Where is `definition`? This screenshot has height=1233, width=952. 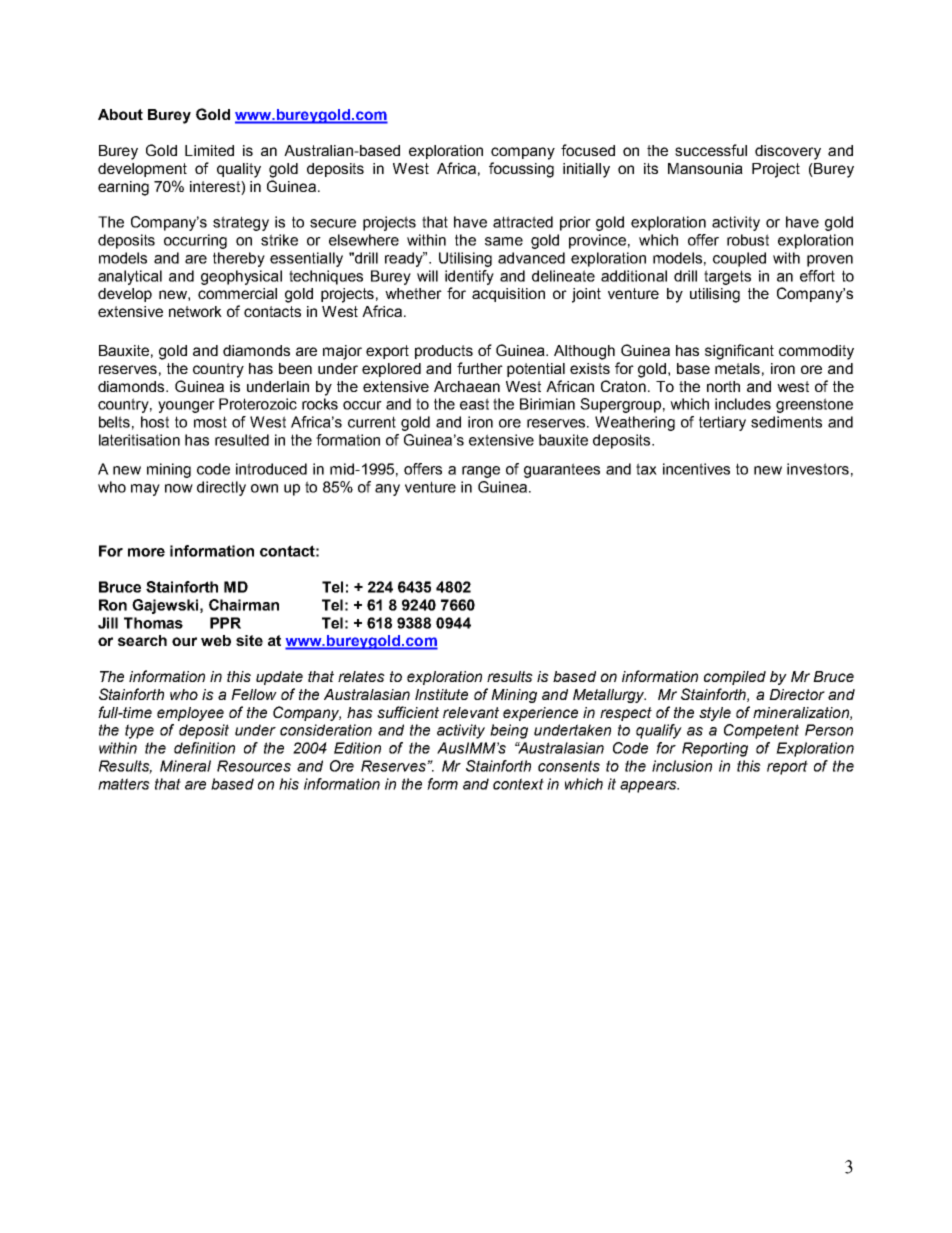 definition is located at coordinates (204, 748).
